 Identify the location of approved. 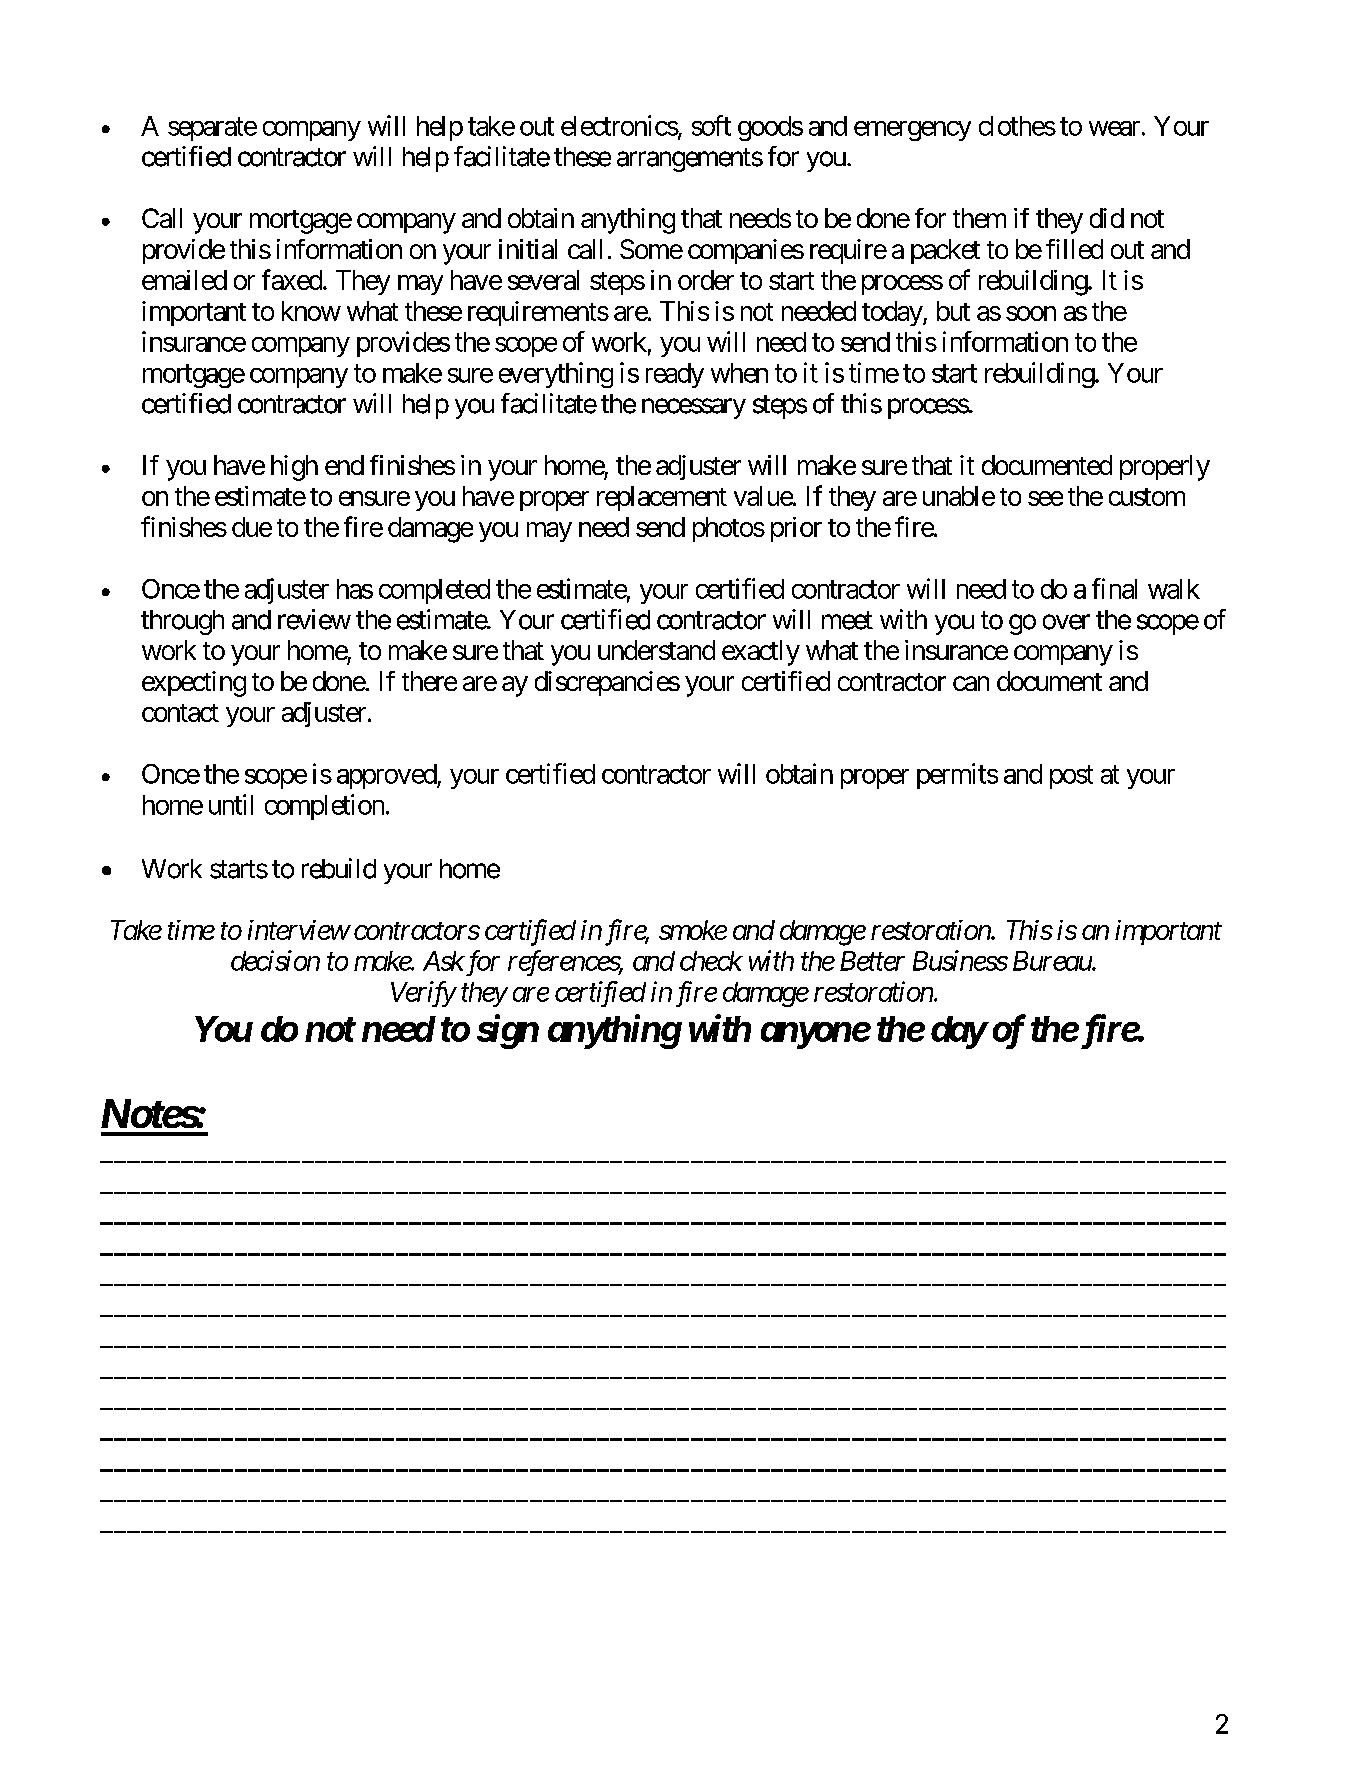
(387, 776).
